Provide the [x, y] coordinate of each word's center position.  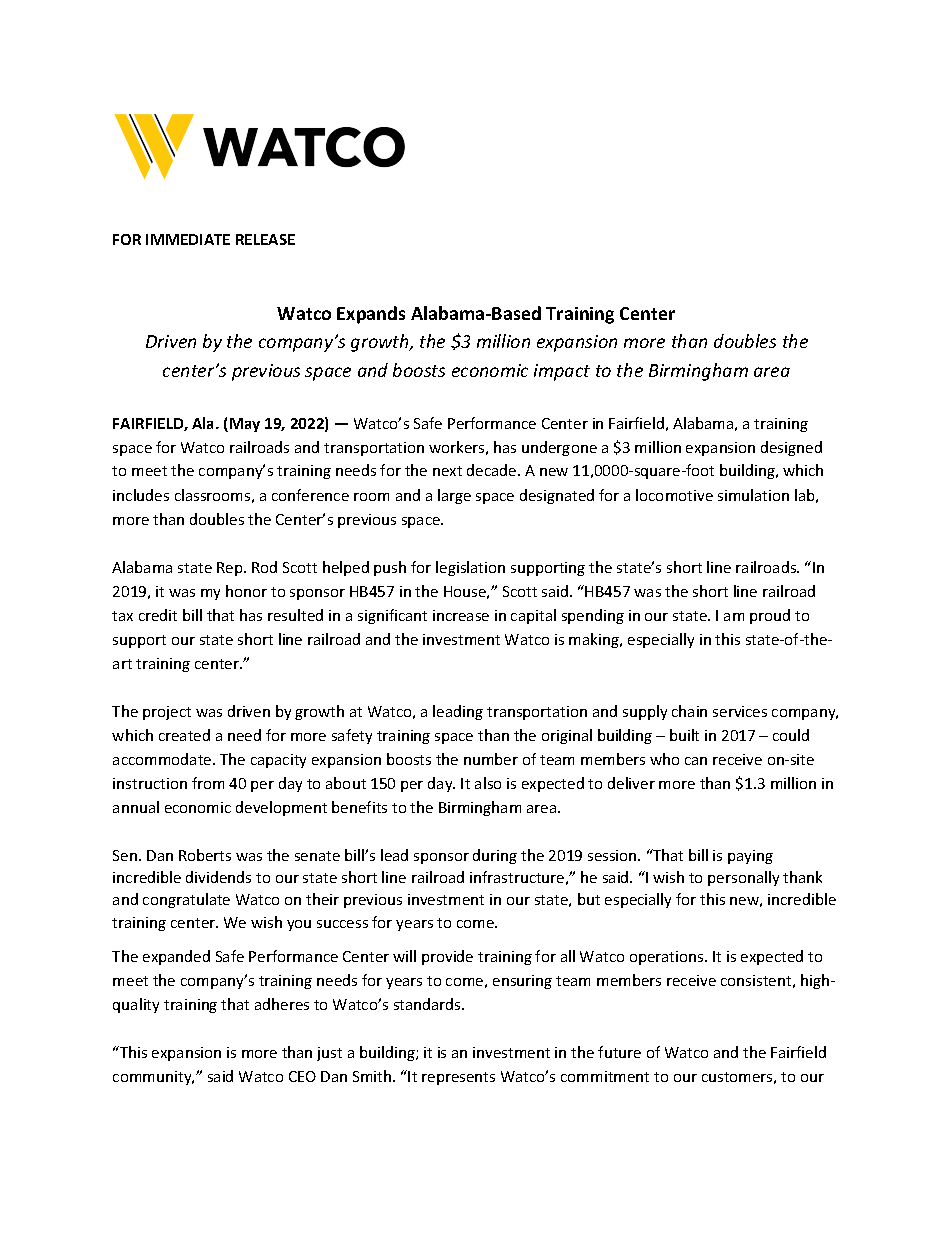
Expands [371, 315]
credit [158, 615]
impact [562, 372]
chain [689, 711]
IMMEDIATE [188, 239]
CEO [302, 1076]
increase [461, 615]
